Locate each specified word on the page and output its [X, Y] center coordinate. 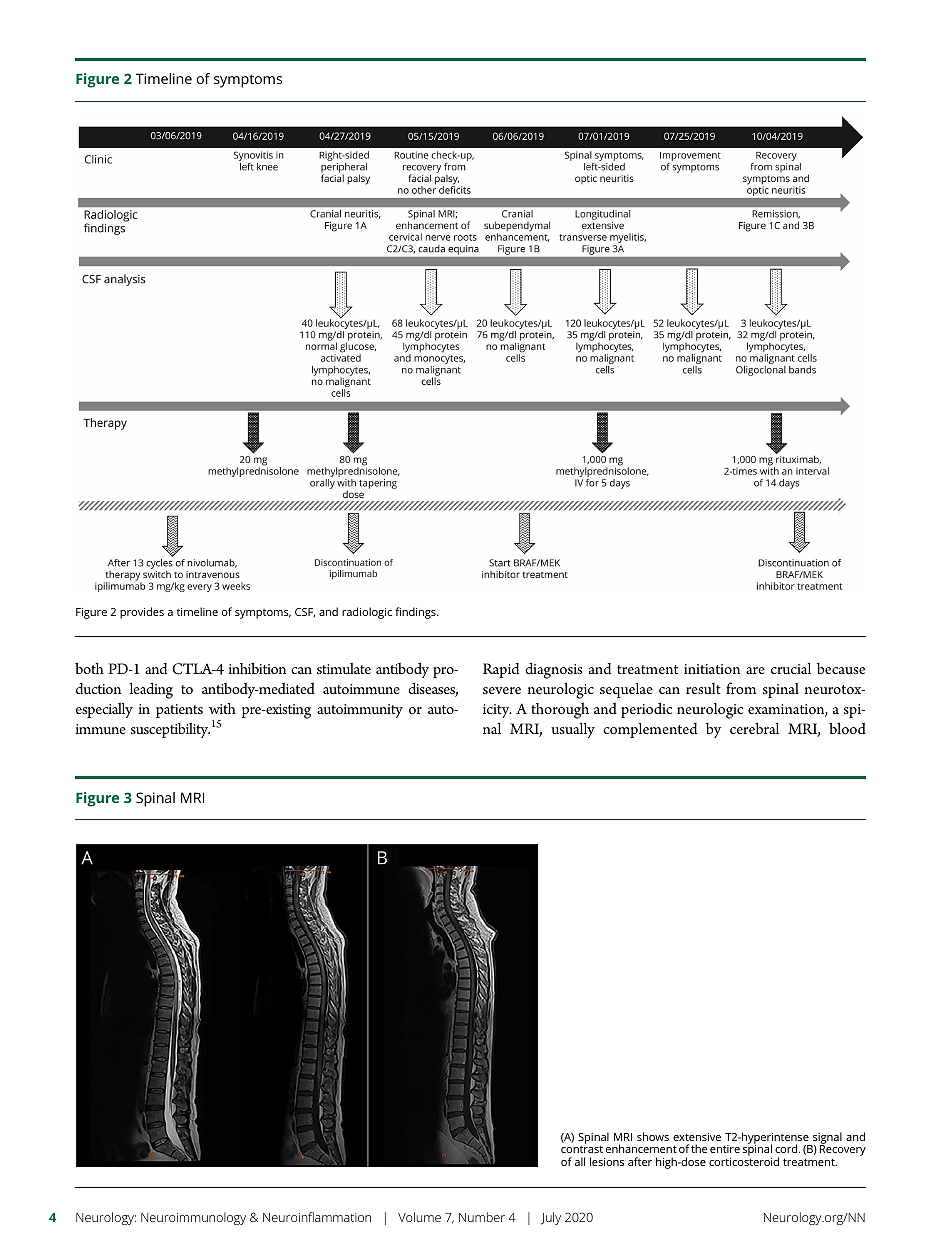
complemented [650, 730]
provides [142, 613]
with [222, 708]
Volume [419, 1217]
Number [482, 1217]
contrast [582, 1149]
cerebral [754, 728]
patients [179, 711]
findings [416, 613]
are [755, 670]
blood [847, 728]
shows [653, 1136]
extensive [697, 1137]
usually [573, 730]
